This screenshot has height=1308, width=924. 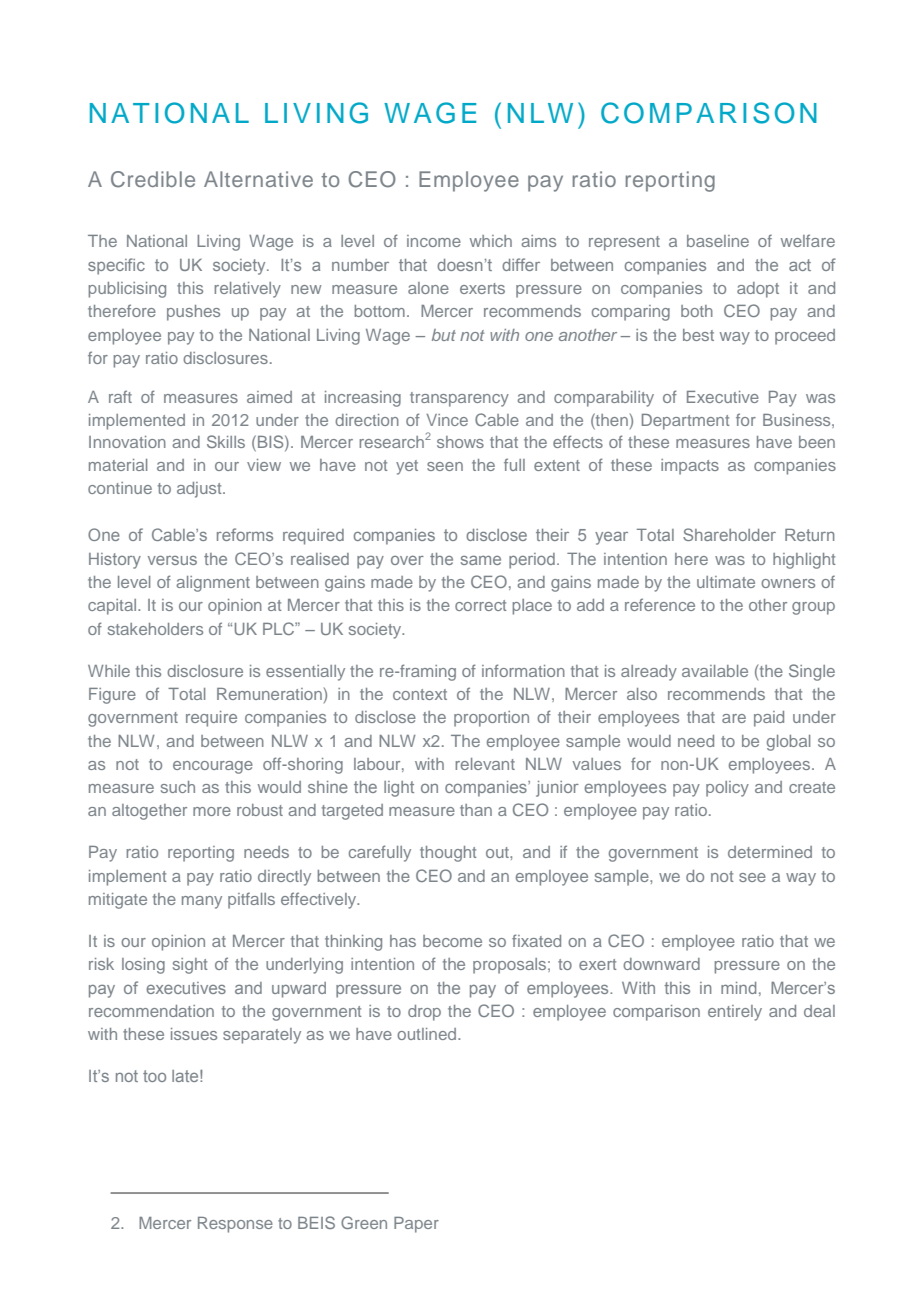 I want to click on many, so click(x=202, y=902).
